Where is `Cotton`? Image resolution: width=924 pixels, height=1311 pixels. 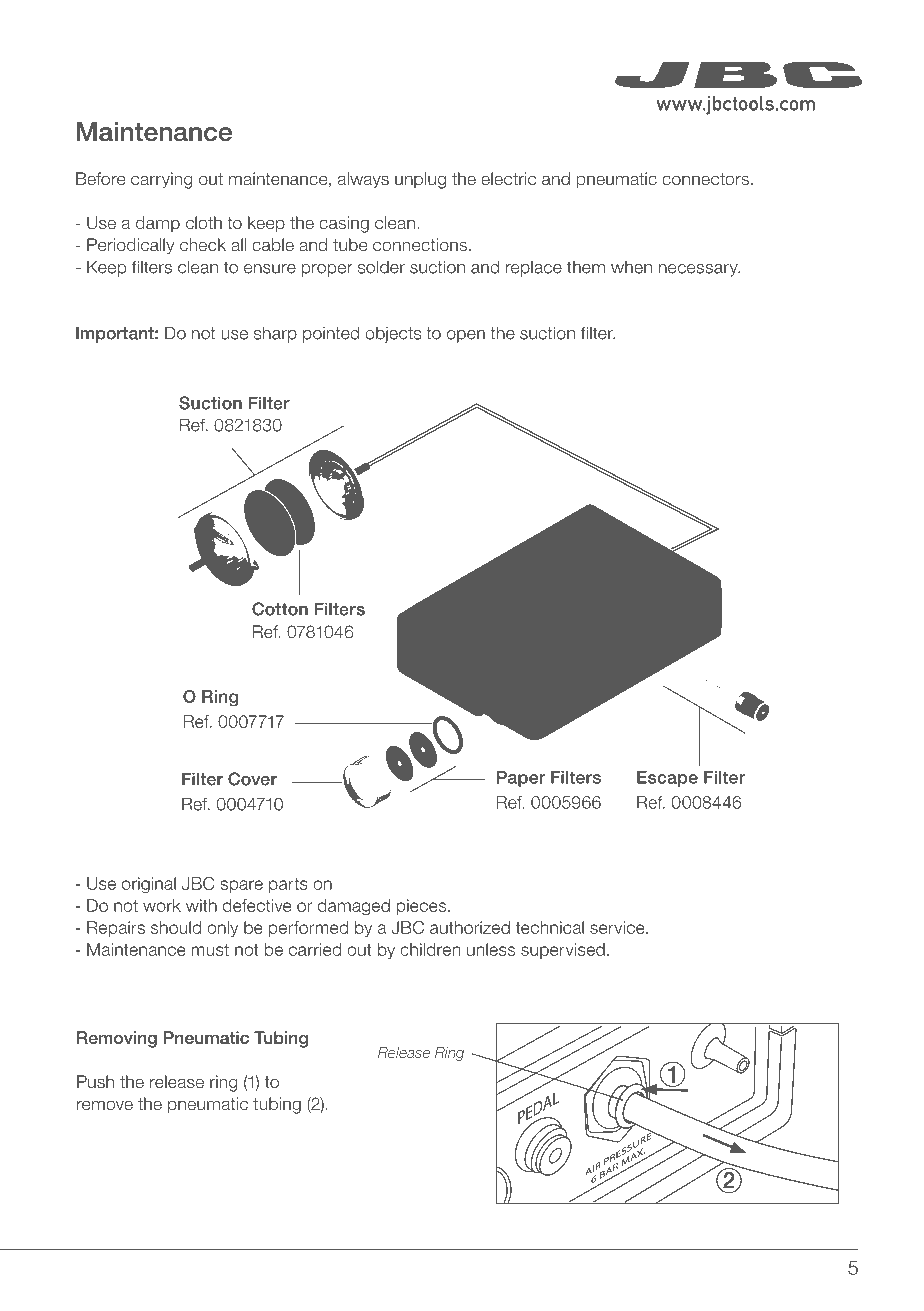
Cotton is located at coordinates (280, 609).
